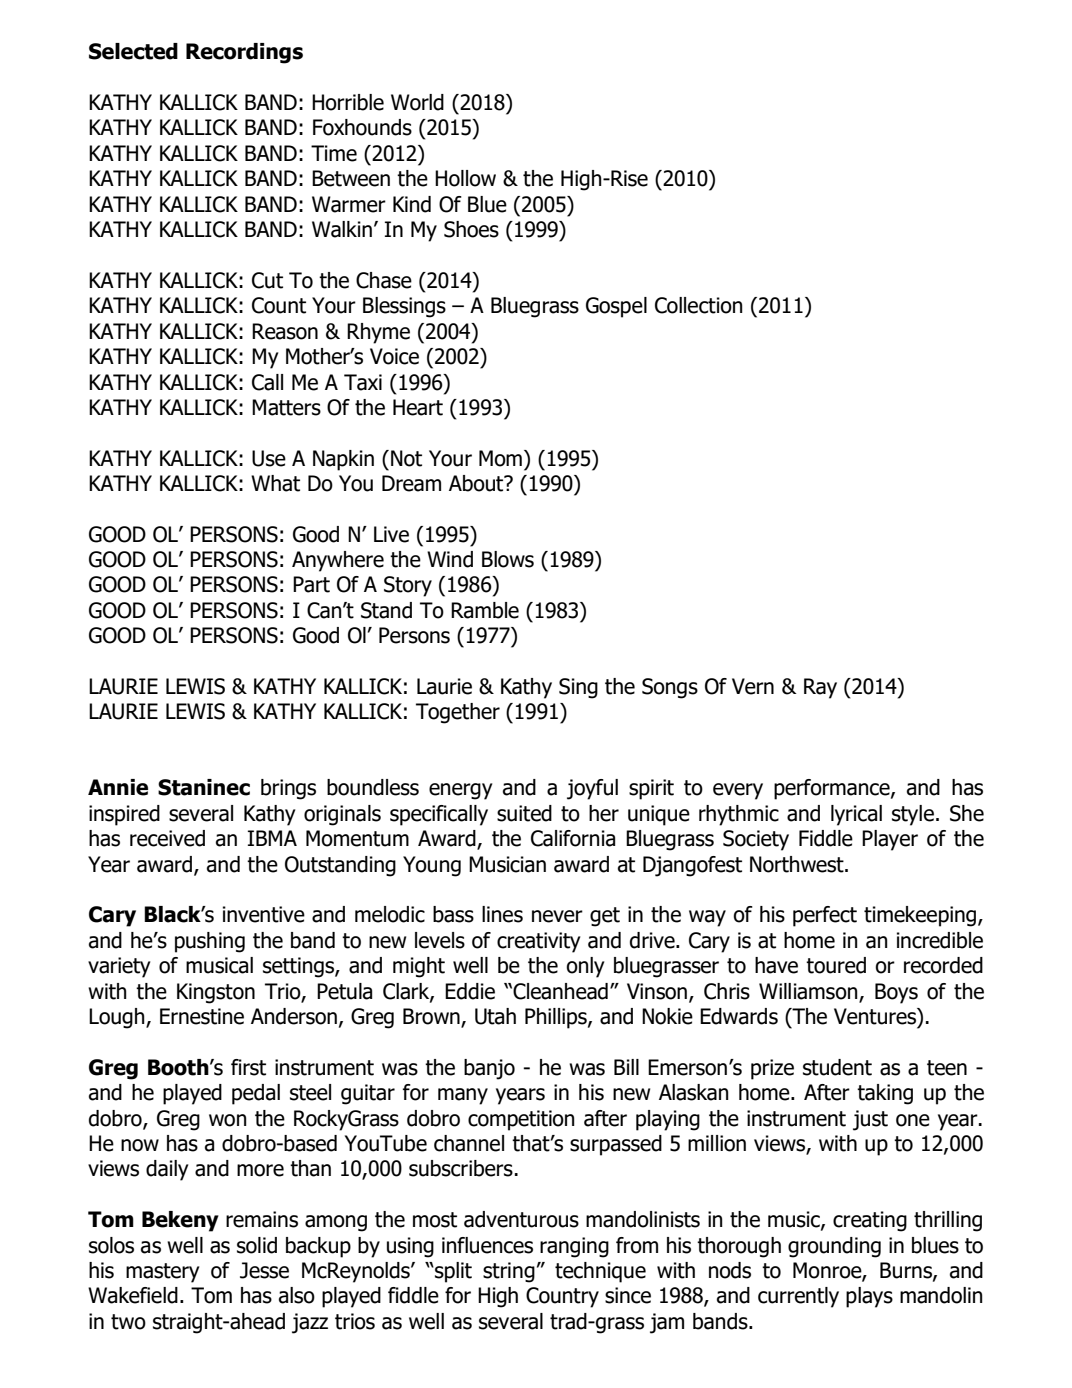 This document has width=1072, height=1388. What do you see at coordinates (288, 789) in the document?
I see `brings` at bounding box center [288, 789].
